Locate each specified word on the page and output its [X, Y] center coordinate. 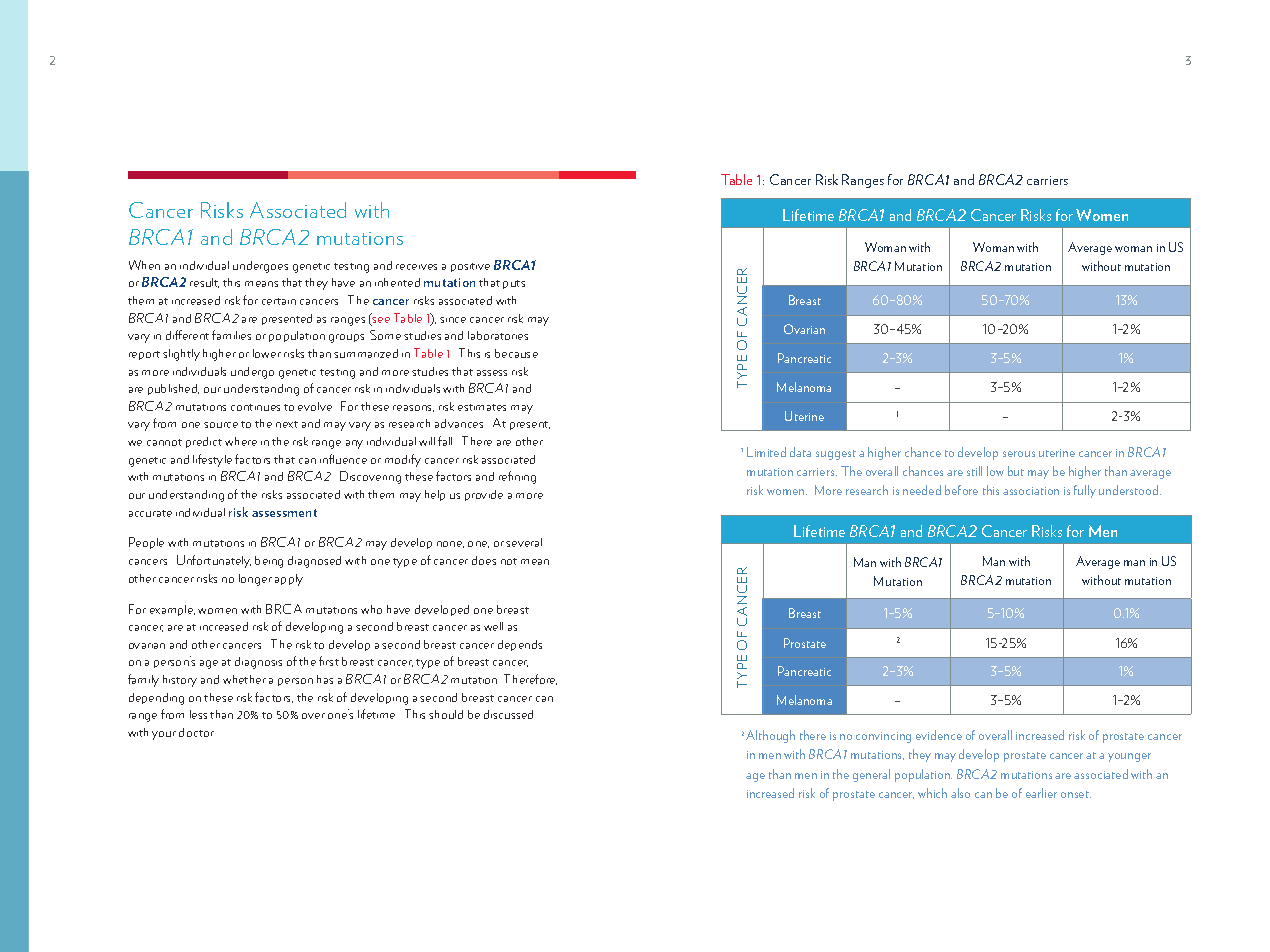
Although [770, 736]
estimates [482, 407]
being [269, 562]
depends [520, 645]
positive [470, 267]
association [1031, 491]
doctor [196, 732]
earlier [1041, 793]
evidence [939, 735]
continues [255, 407]
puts [514, 284]
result [204, 283]
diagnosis [258, 663]
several [524, 542]
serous [1019, 454]
